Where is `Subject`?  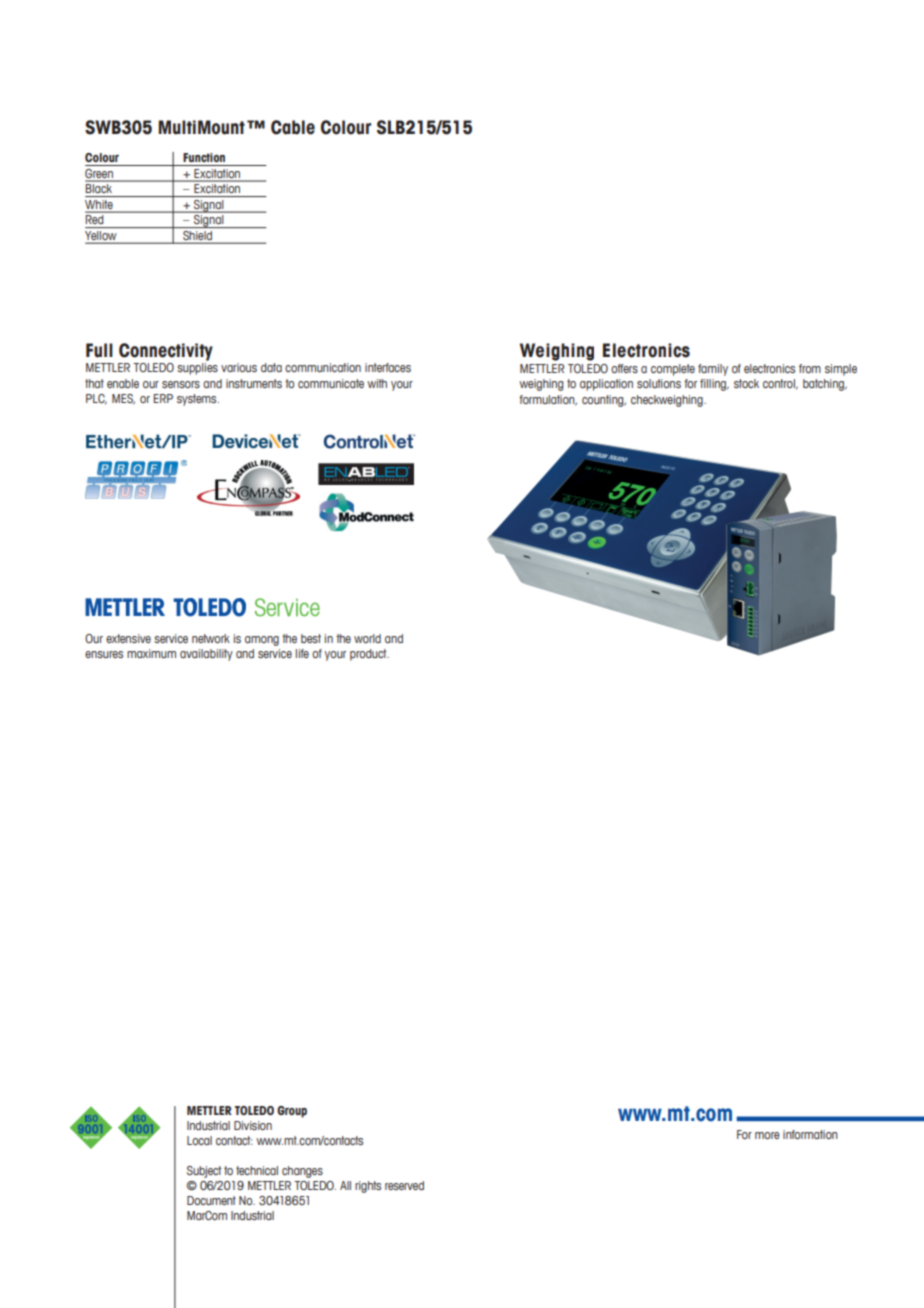 Subject is located at coordinates (204, 1172).
